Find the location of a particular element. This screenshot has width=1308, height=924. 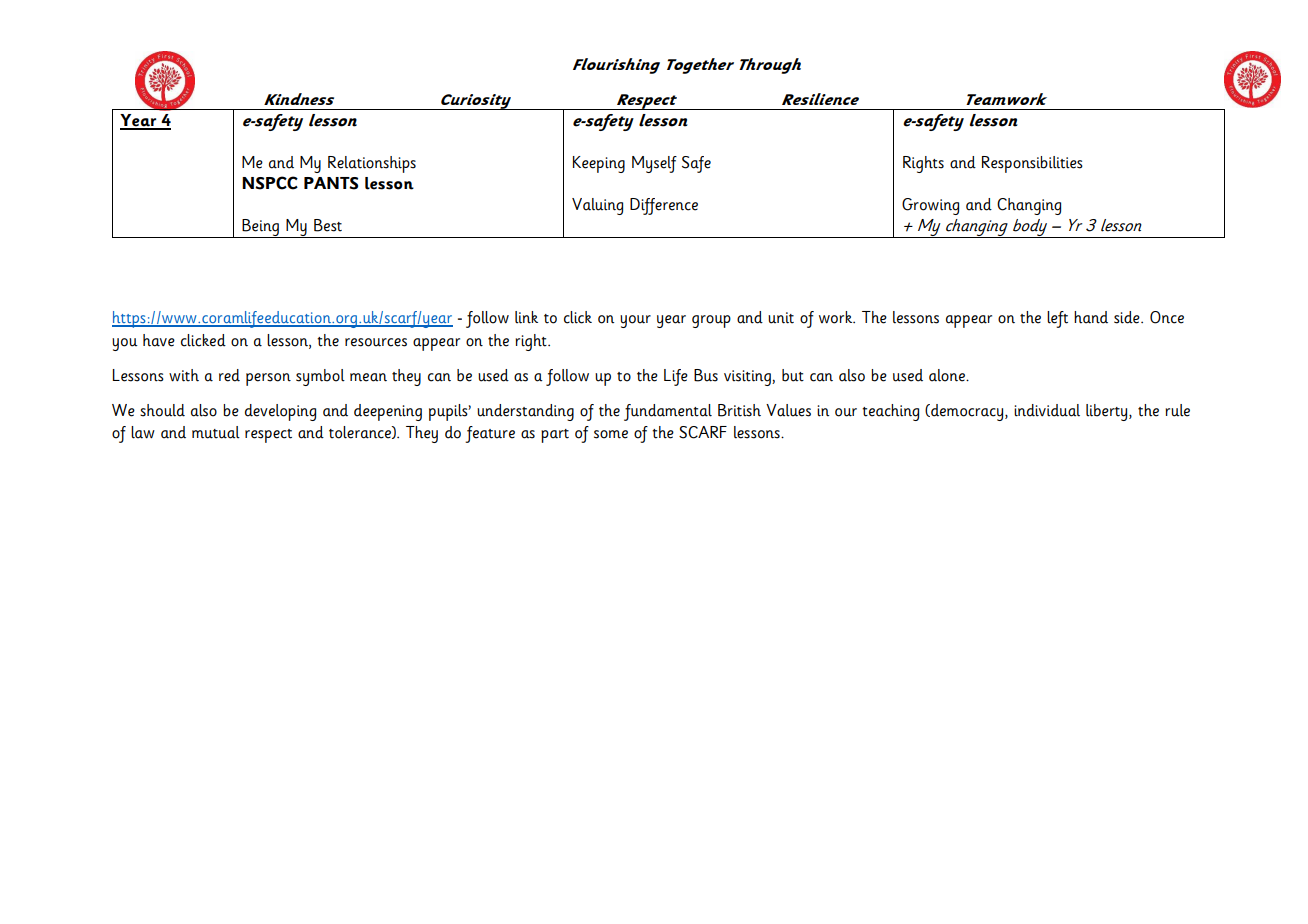

your is located at coordinates (635, 321).
